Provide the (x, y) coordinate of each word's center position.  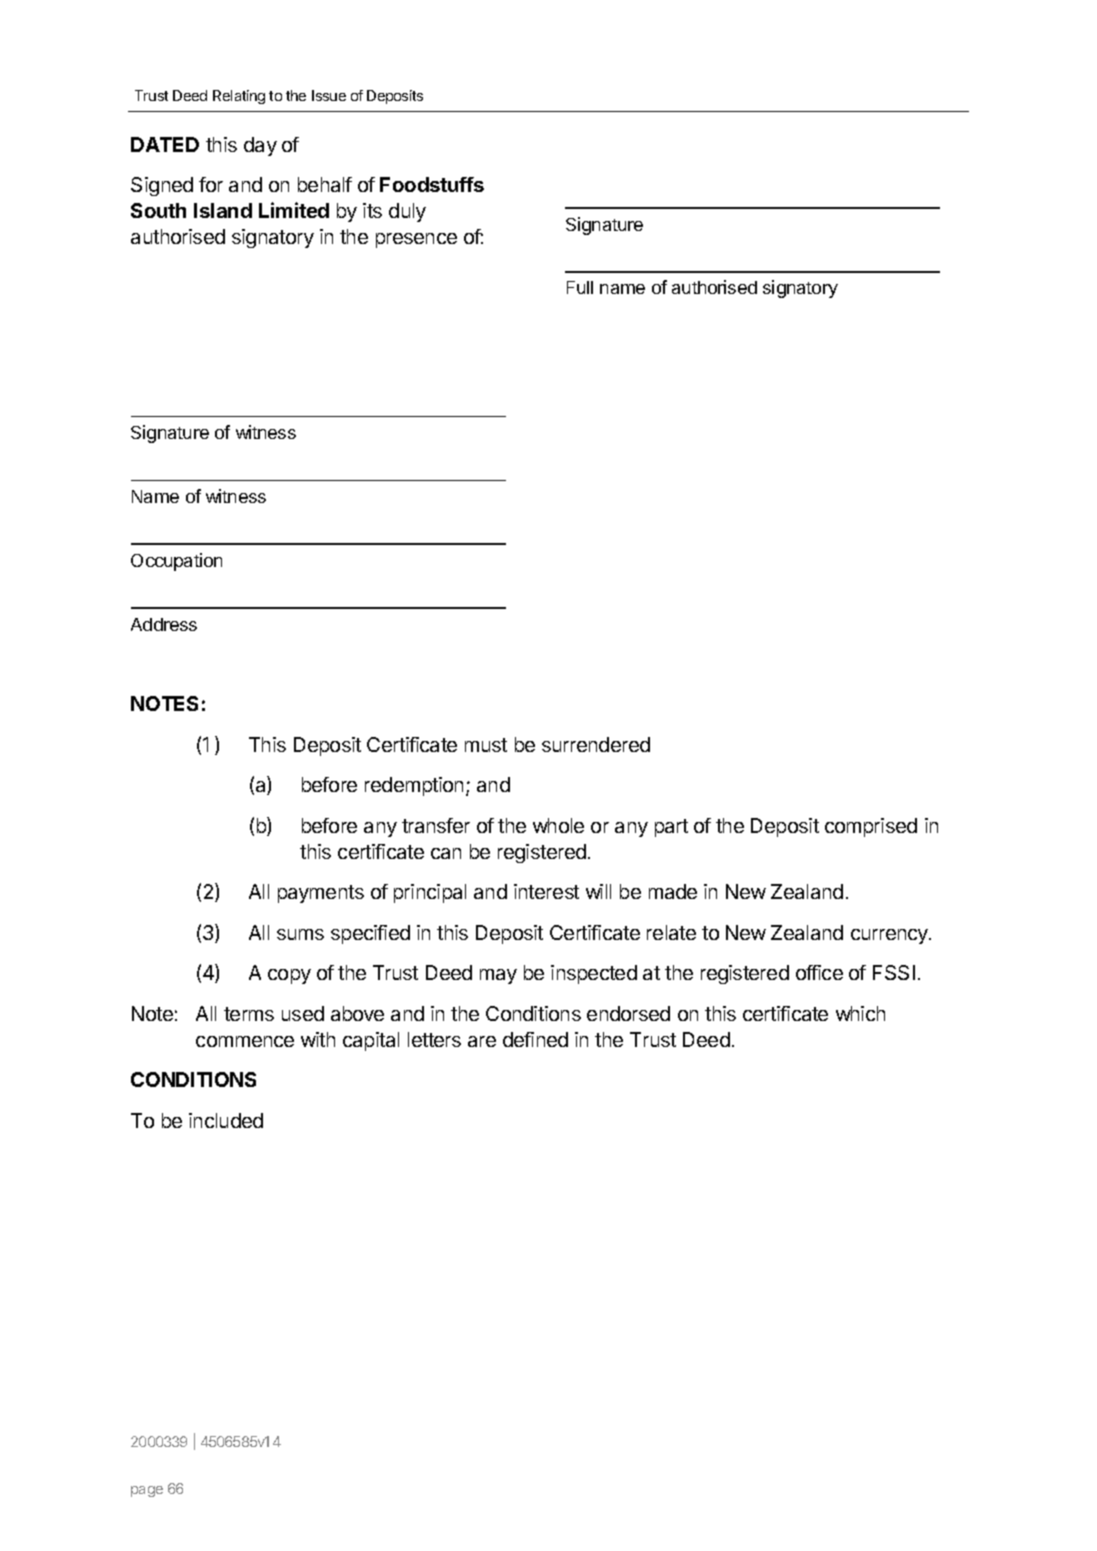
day (260, 146)
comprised (871, 827)
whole (558, 825)
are (482, 1041)
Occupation (176, 562)
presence (416, 240)
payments (321, 894)
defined (535, 1039)
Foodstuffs (432, 184)
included (226, 1120)
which (860, 1013)
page (147, 1491)
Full (580, 287)
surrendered (596, 744)
